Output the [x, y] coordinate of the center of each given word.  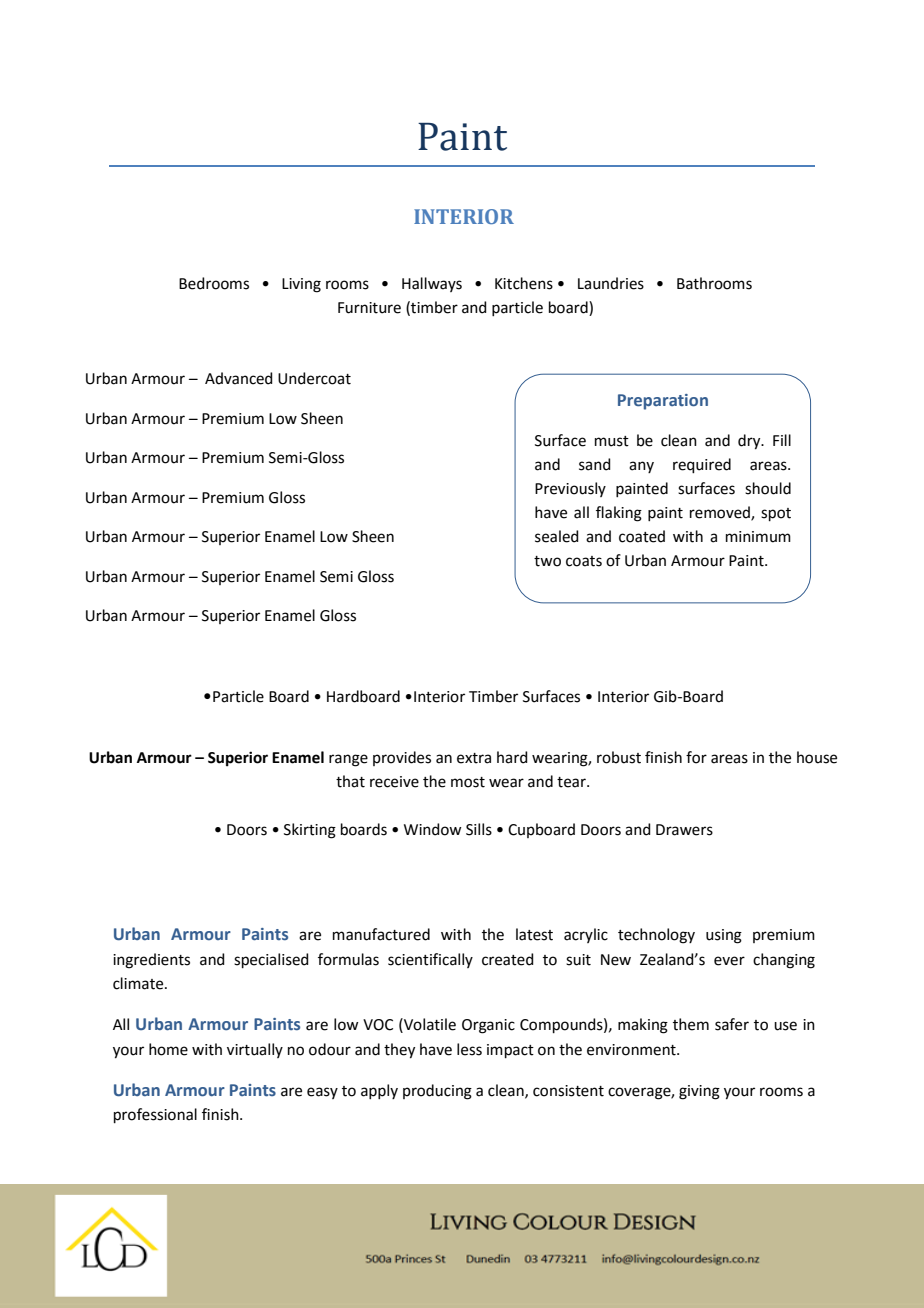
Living [301, 285]
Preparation [663, 402]
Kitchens [524, 283]
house [817, 757]
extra [474, 758]
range [348, 760]
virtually [255, 1050]
